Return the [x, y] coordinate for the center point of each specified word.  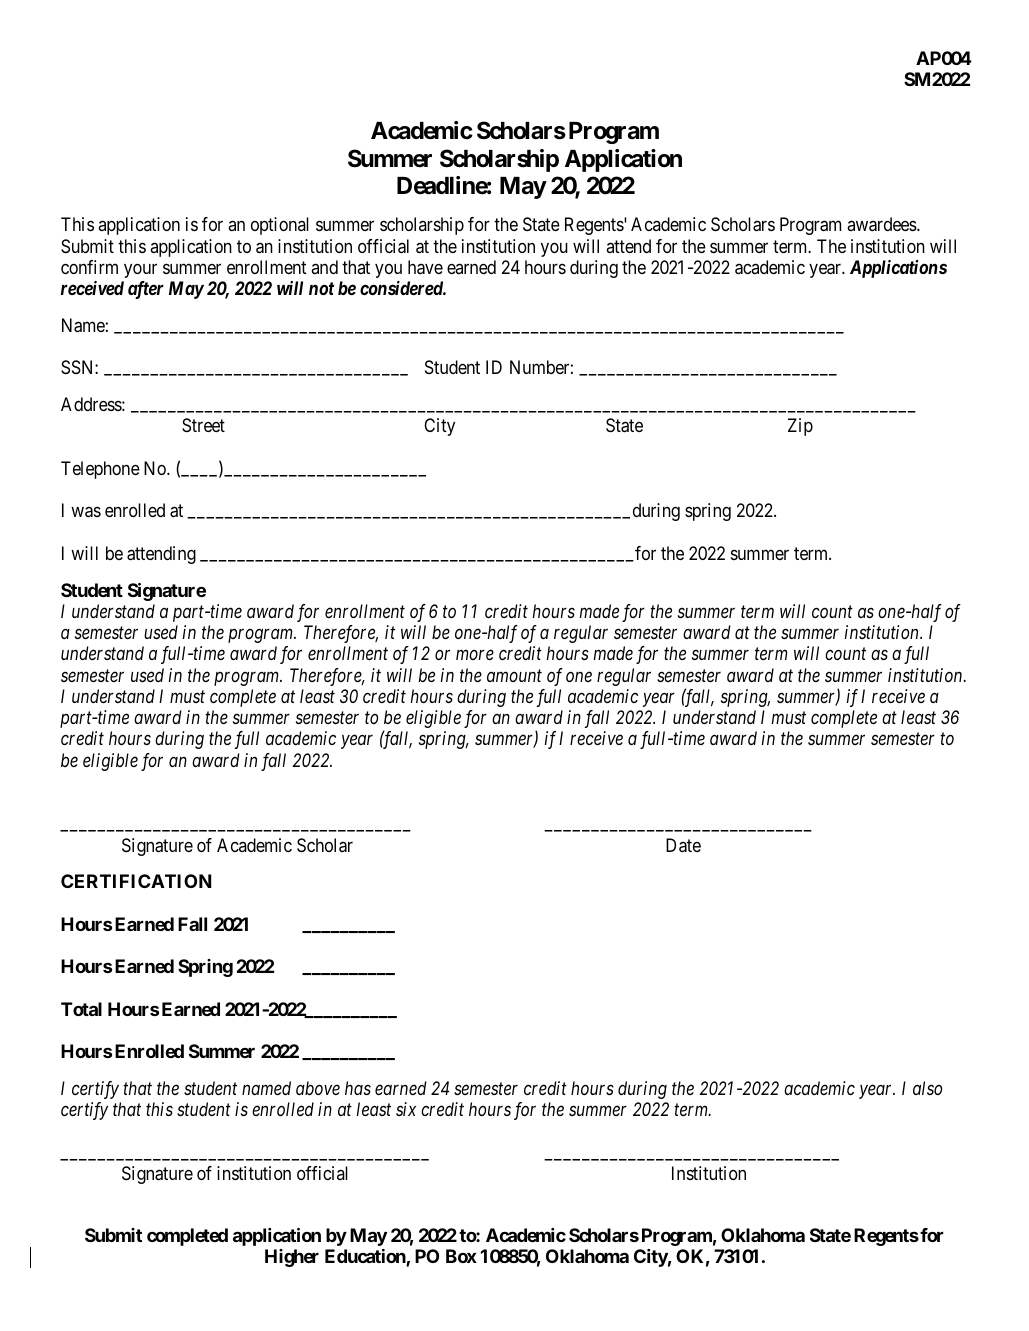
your [140, 270]
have [425, 267]
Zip [800, 427]
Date [683, 845]
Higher [292, 1258]
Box [461, 1256]
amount [514, 676]
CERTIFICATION [136, 881]
